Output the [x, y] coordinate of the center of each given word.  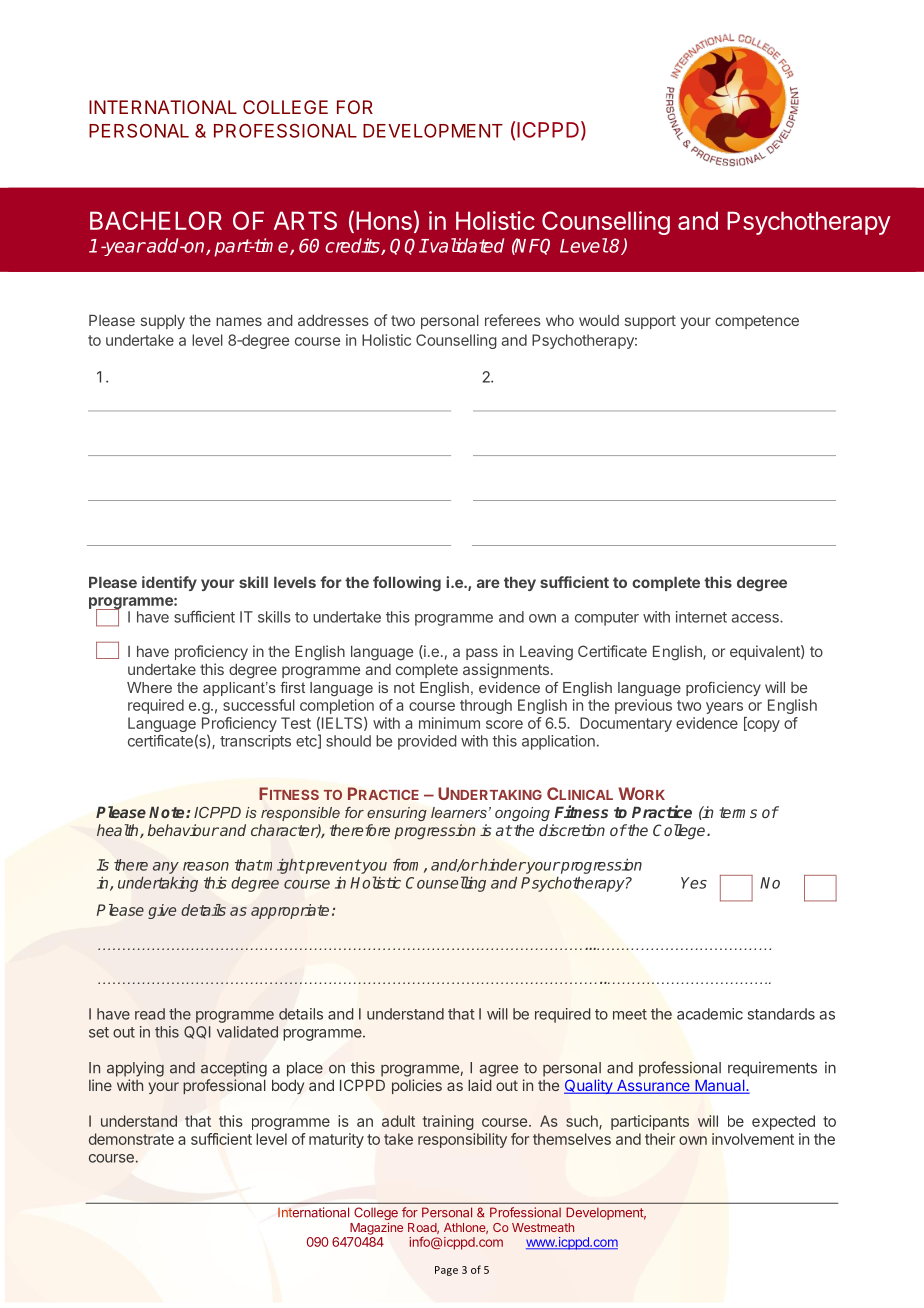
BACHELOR [156, 220]
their [660, 1139]
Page [446, 1271]
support [650, 322]
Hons [384, 220]
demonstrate [131, 1139]
